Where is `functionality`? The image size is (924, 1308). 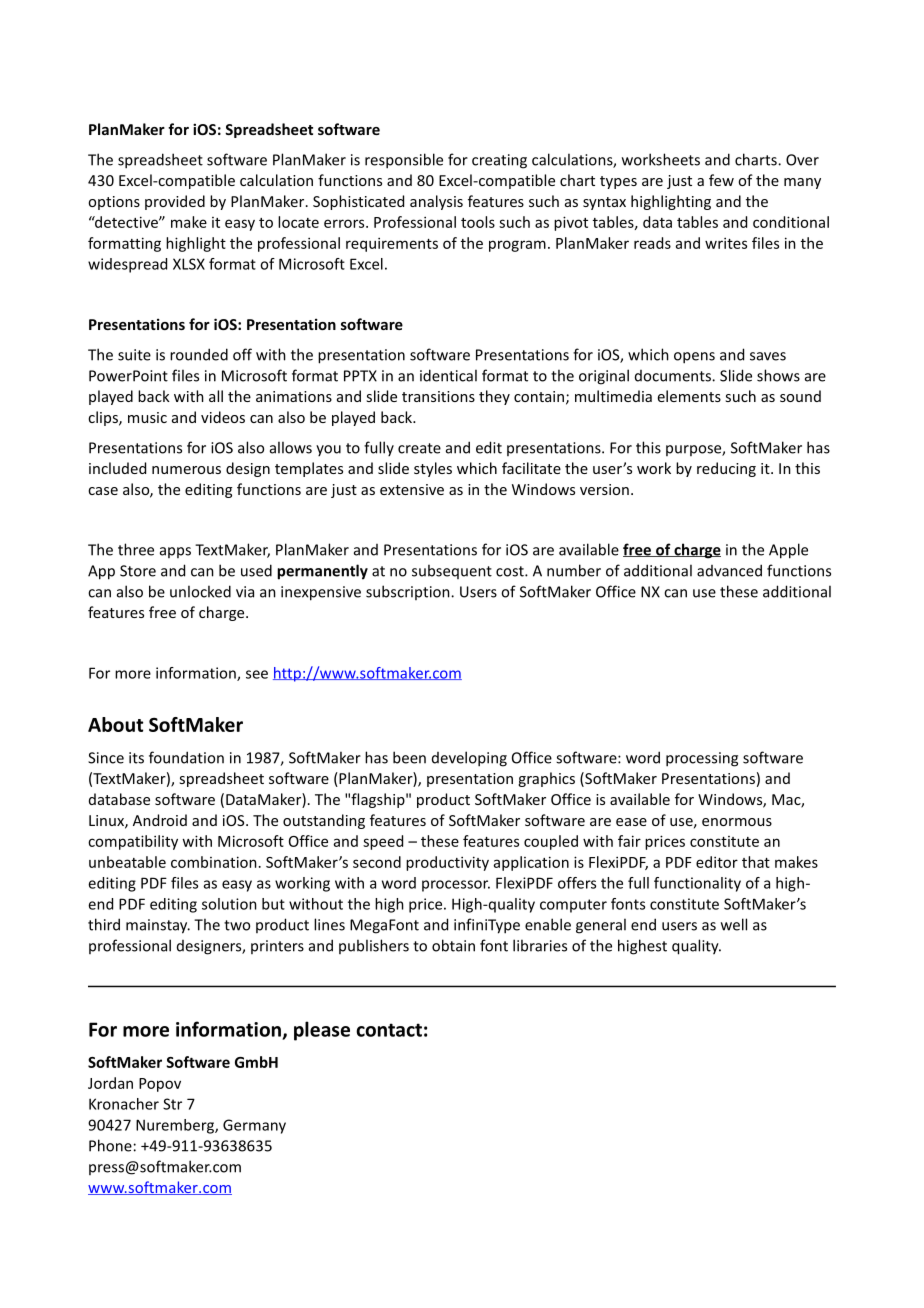
functionality is located at coordinates (697, 884).
